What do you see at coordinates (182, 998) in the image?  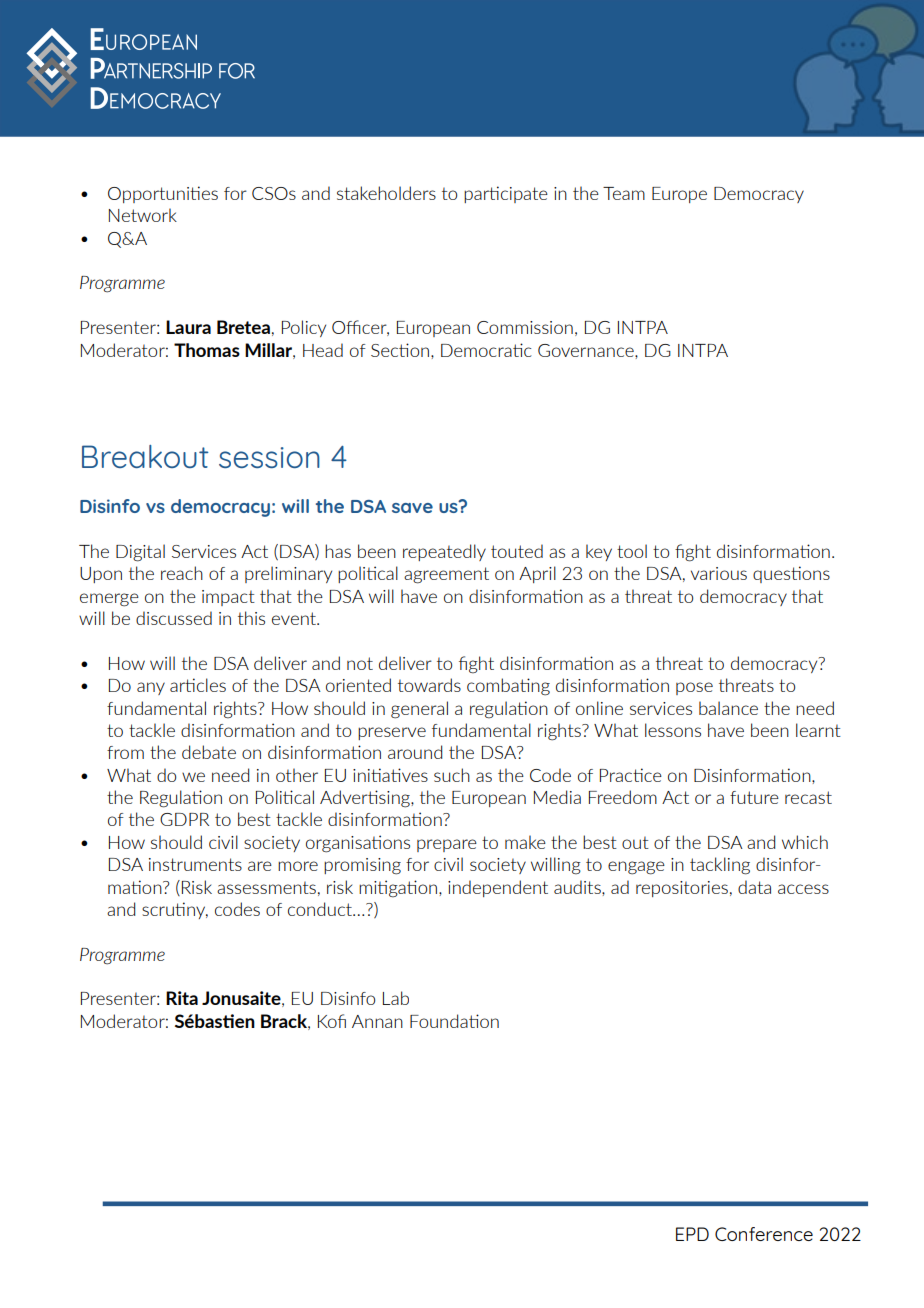 I see `Rita` at bounding box center [182, 998].
